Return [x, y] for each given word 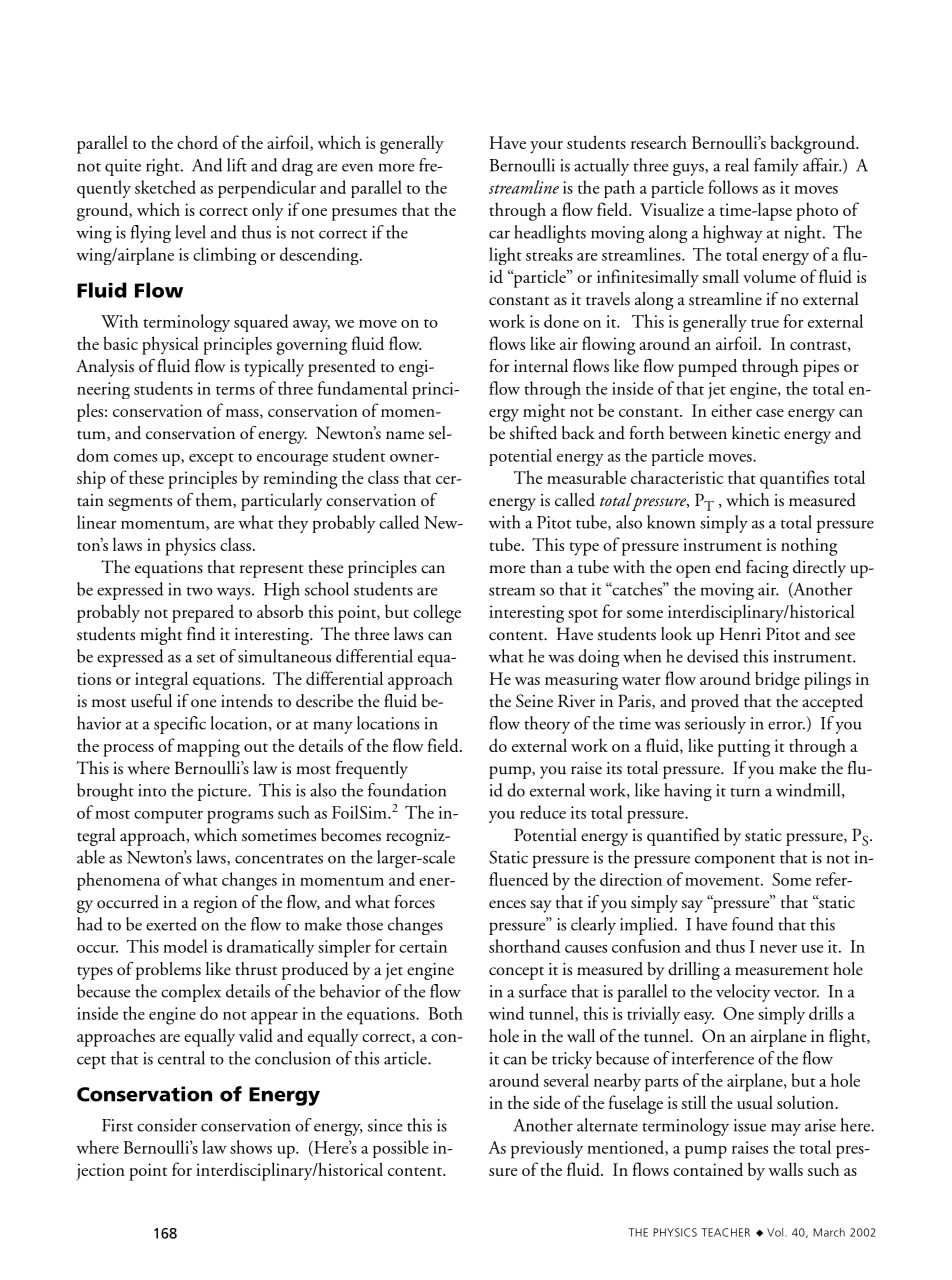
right [164, 167]
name [405, 435]
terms [235, 390]
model [185, 946]
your [546, 147]
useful [151, 701]
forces [414, 902]
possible [400, 1149]
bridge [777, 680]
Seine [534, 701]
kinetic [756, 433]
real [737, 165]
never [778, 949]
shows [251, 1147]
